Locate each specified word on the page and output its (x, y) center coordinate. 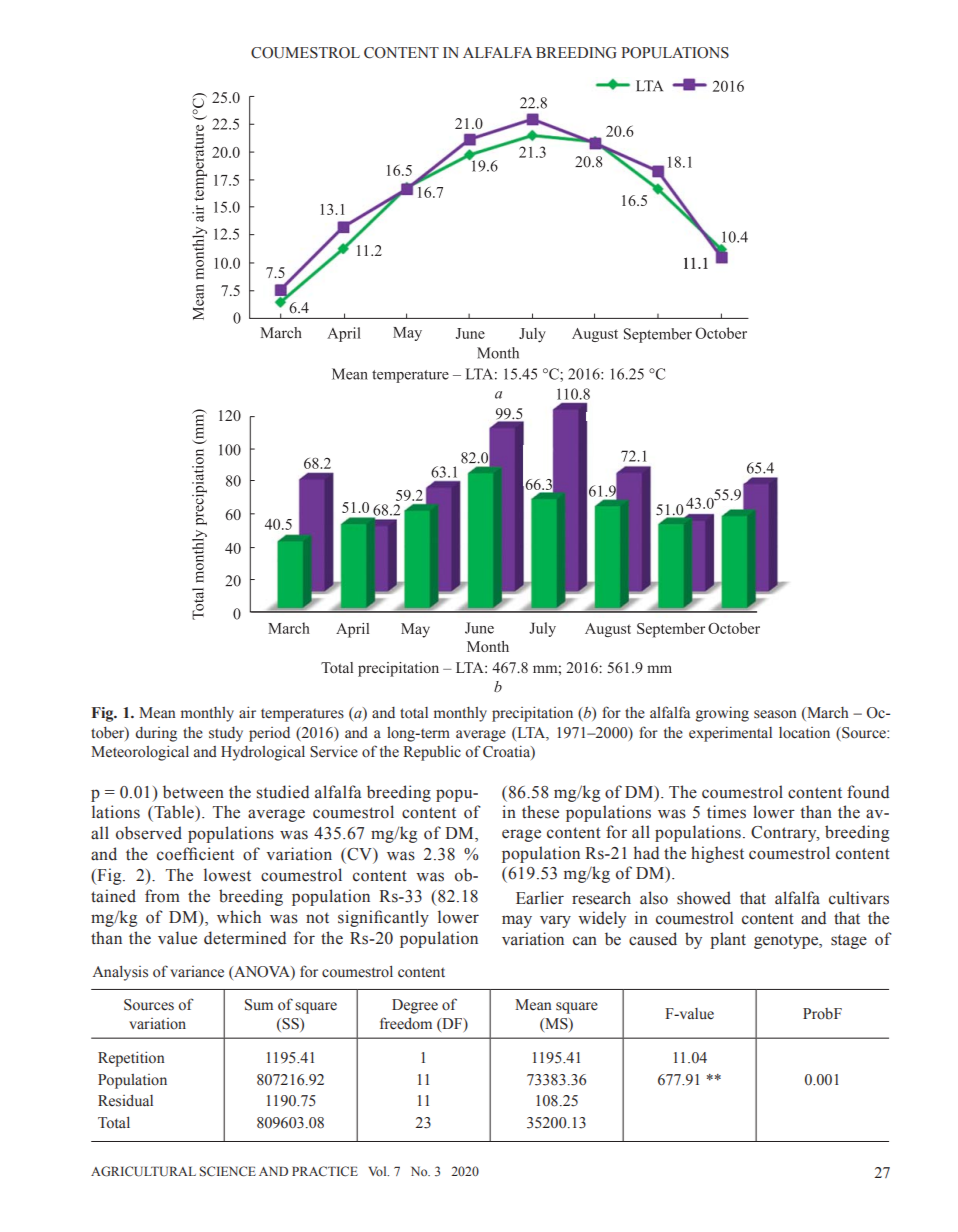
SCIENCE (228, 1171)
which (239, 917)
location (804, 733)
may (517, 921)
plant (728, 940)
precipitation (532, 714)
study (226, 734)
